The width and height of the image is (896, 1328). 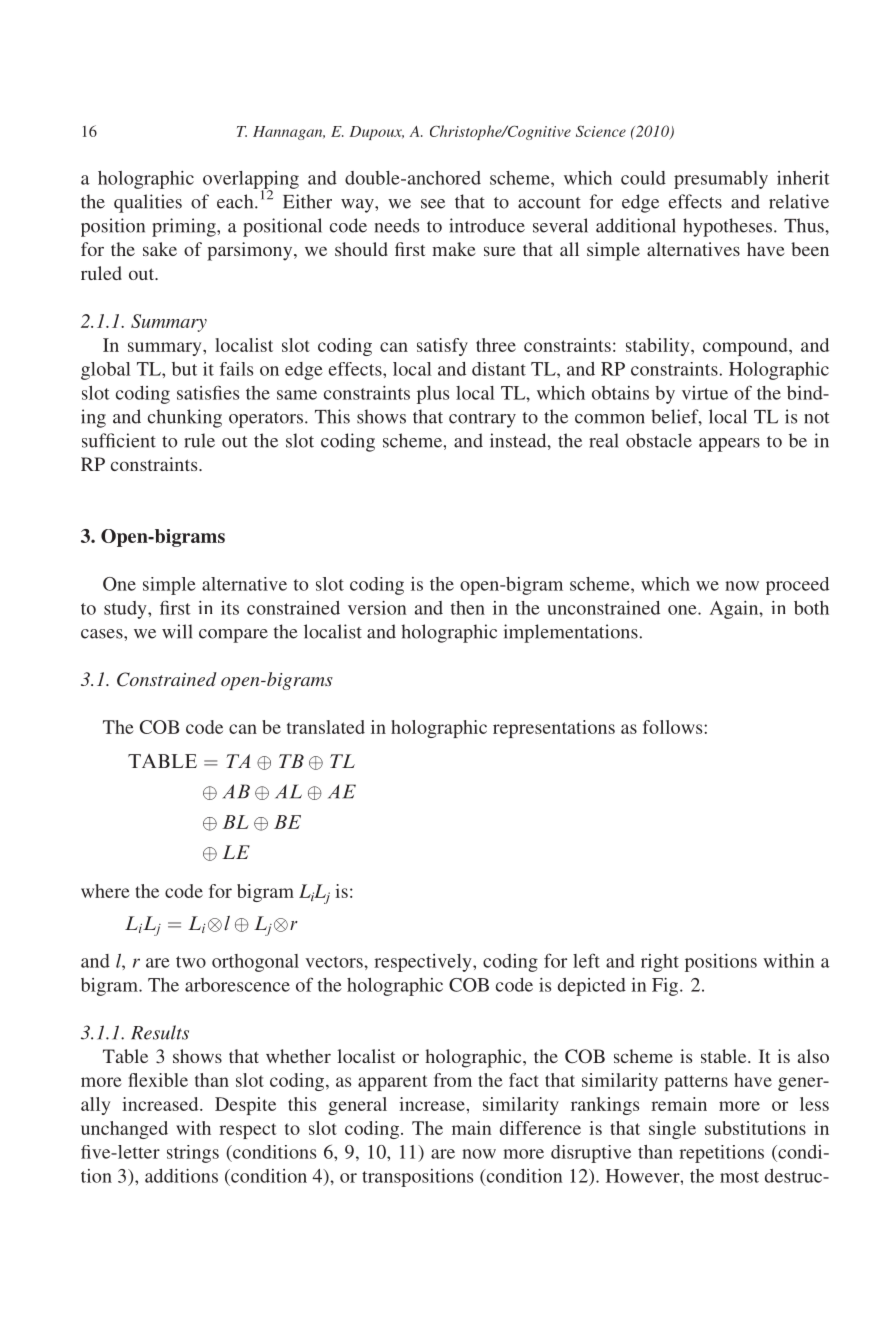 What do you see at coordinates (326, 727) in the image?
I see `translated` at bounding box center [326, 727].
